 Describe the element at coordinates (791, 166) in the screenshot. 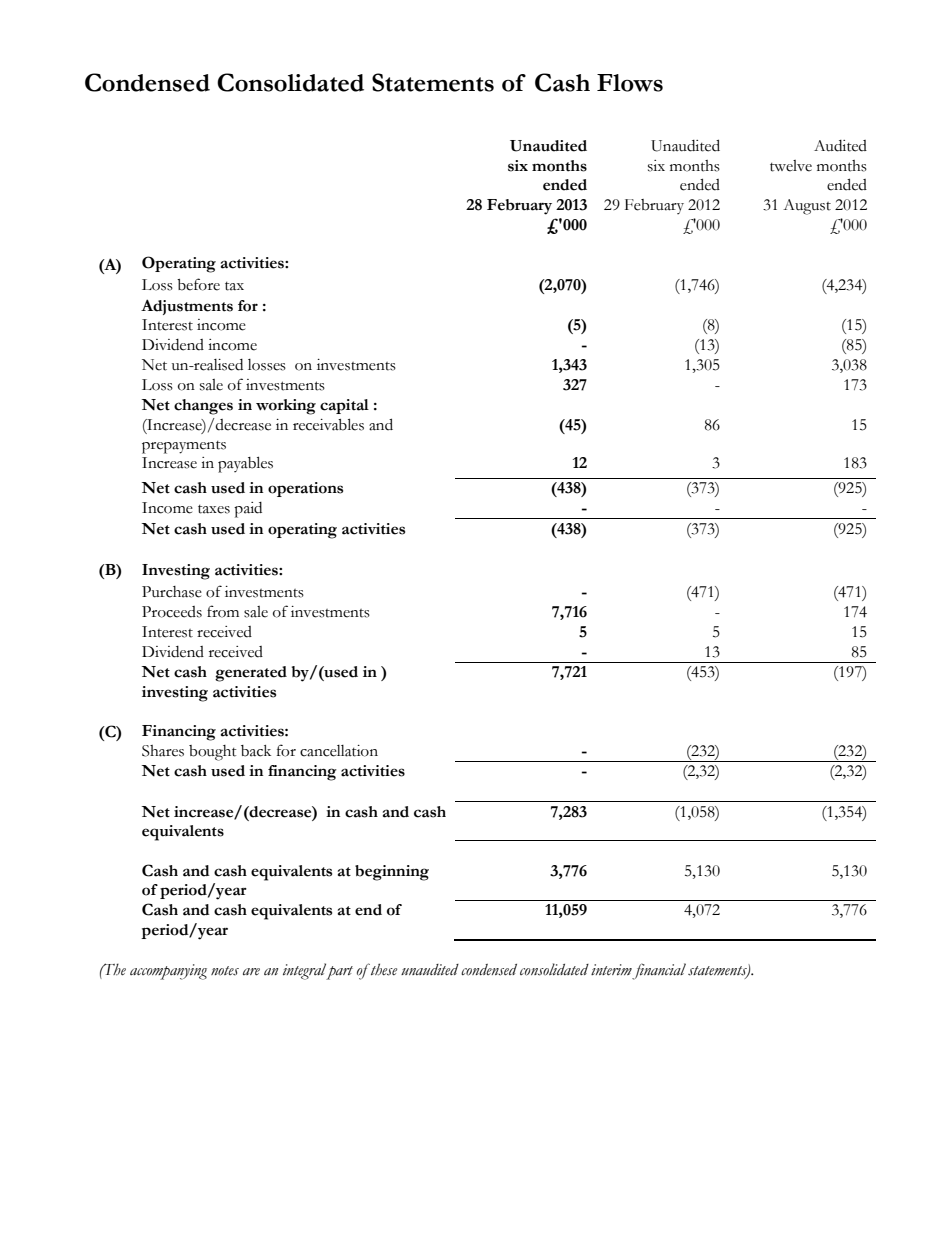

I see `twelve` at that location.
